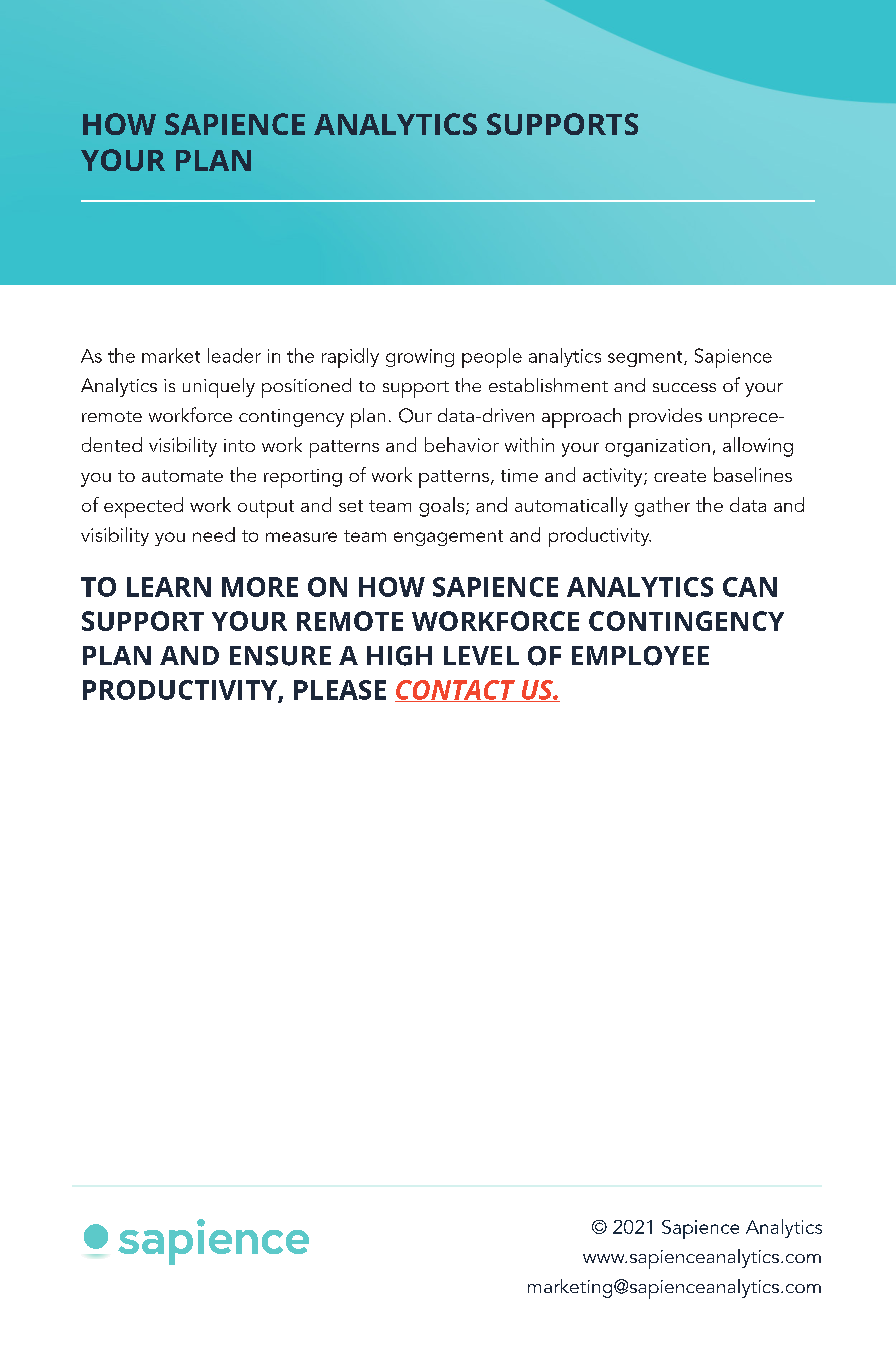 The width and height of the document is (896, 1346). I want to click on engagement, so click(448, 538).
